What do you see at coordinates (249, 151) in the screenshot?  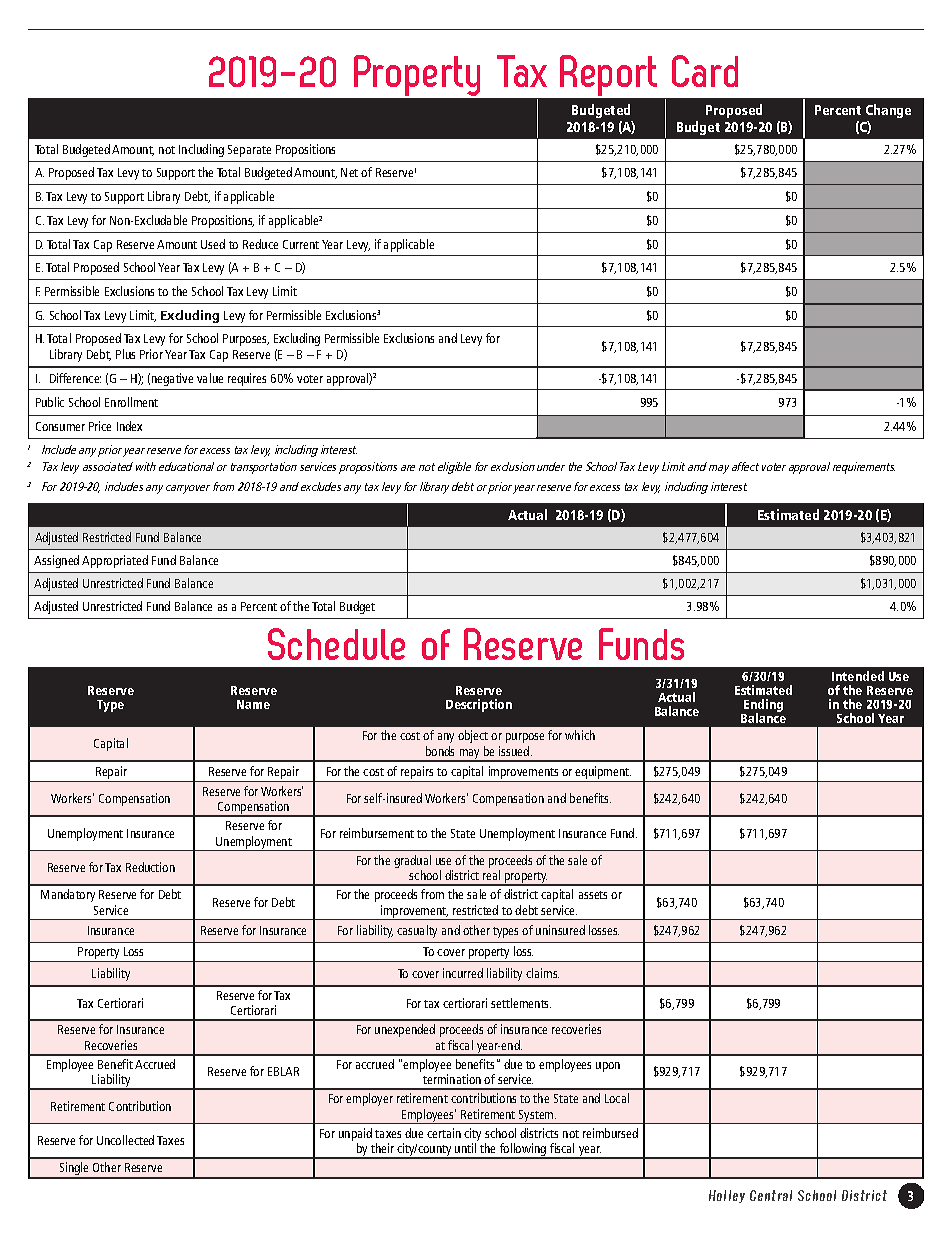 I see `Separate` at bounding box center [249, 151].
